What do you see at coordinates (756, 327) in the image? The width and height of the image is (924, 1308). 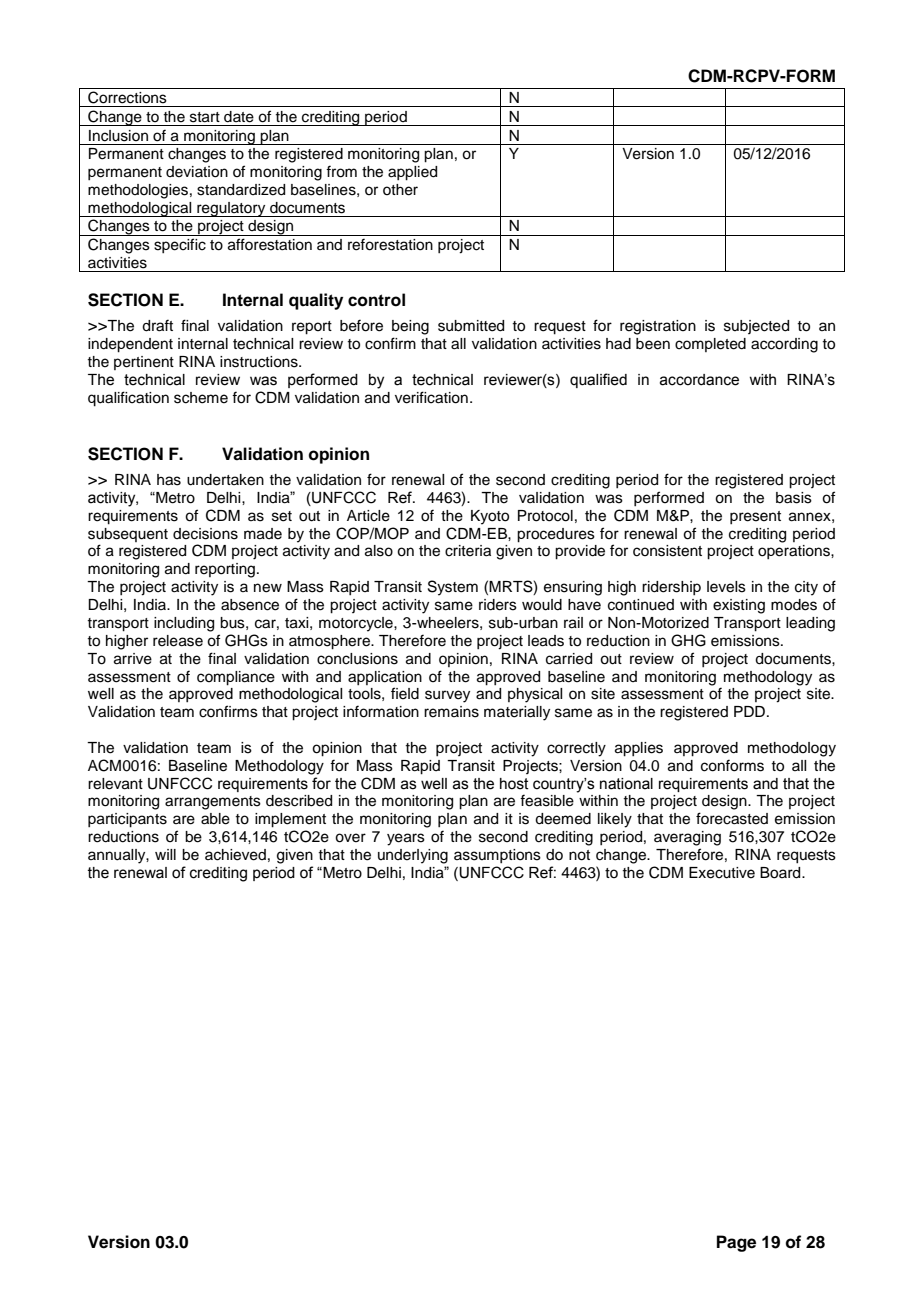 I see `subjected` at bounding box center [756, 327].
